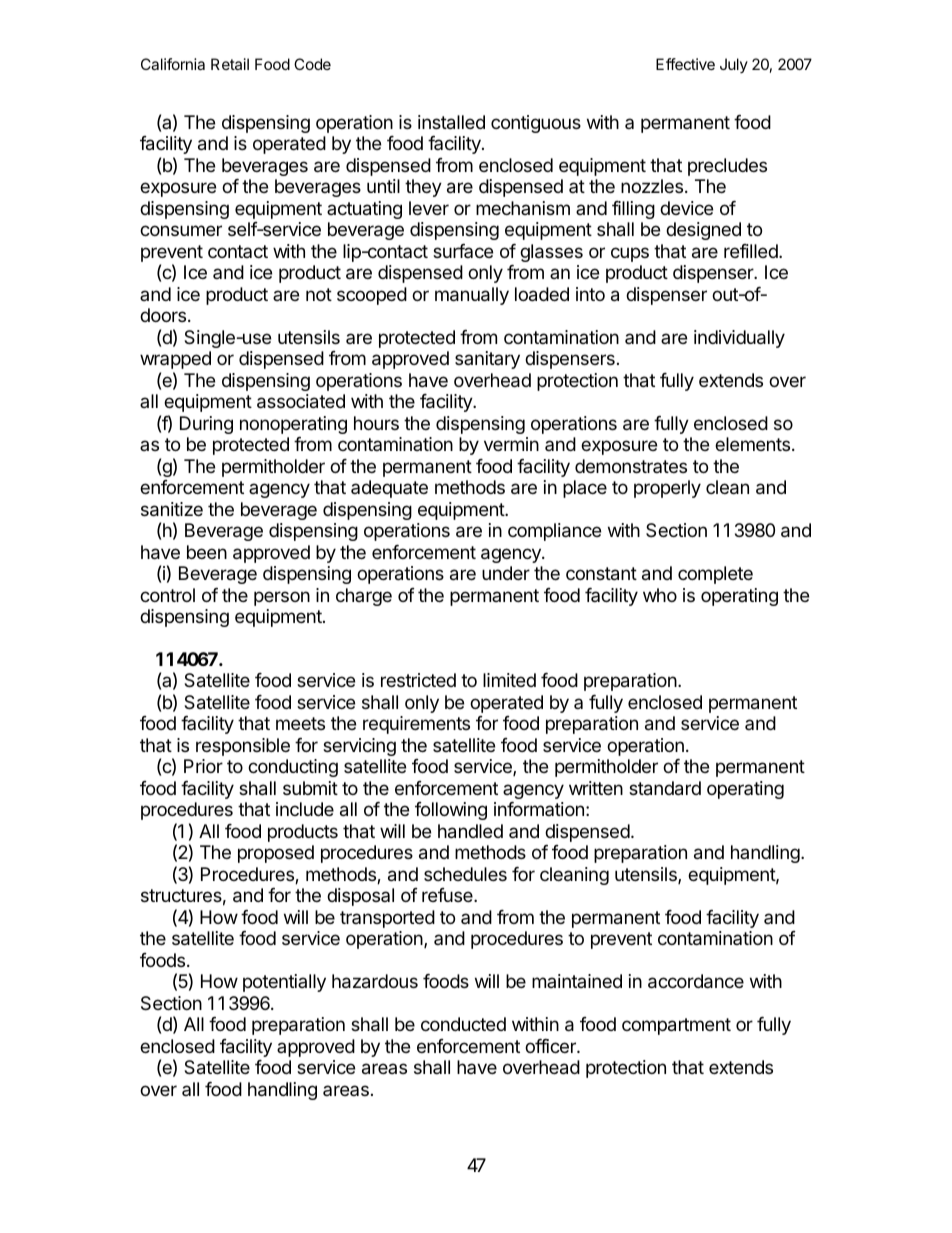 The width and height of the image is (952, 1233). What do you see at coordinates (243, 747) in the image?
I see `responsible` at bounding box center [243, 747].
